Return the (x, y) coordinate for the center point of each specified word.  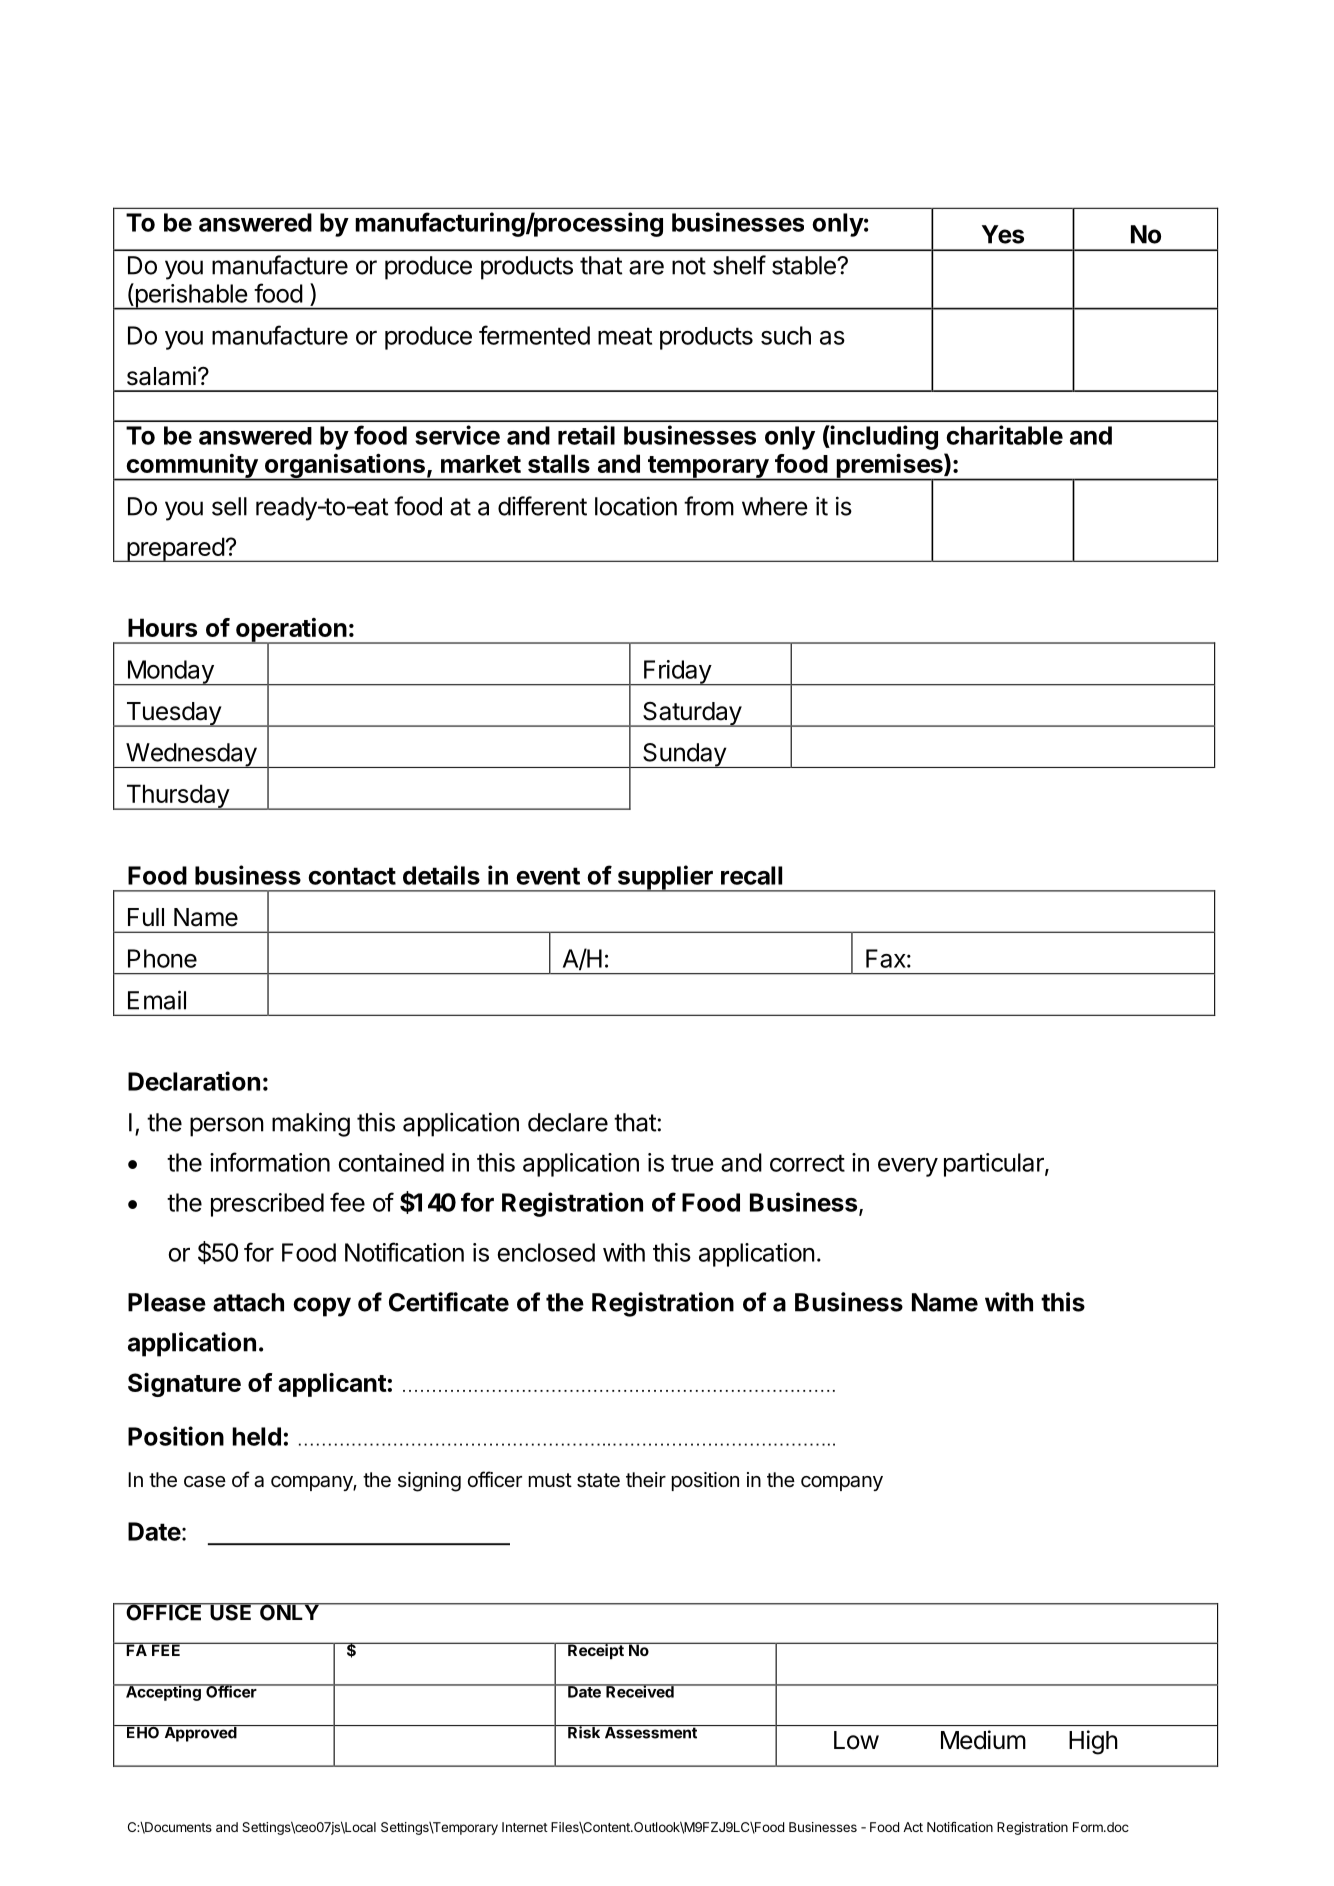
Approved (200, 1733)
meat (625, 336)
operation (291, 631)
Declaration (194, 1081)
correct (807, 1163)
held (256, 1436)
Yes (1003, 234)
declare (568, 1122)
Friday (677, 673)
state (598, 1480)
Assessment (650, 1732)
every (908, 1167)
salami (161, 376)
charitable (1004, 435)
